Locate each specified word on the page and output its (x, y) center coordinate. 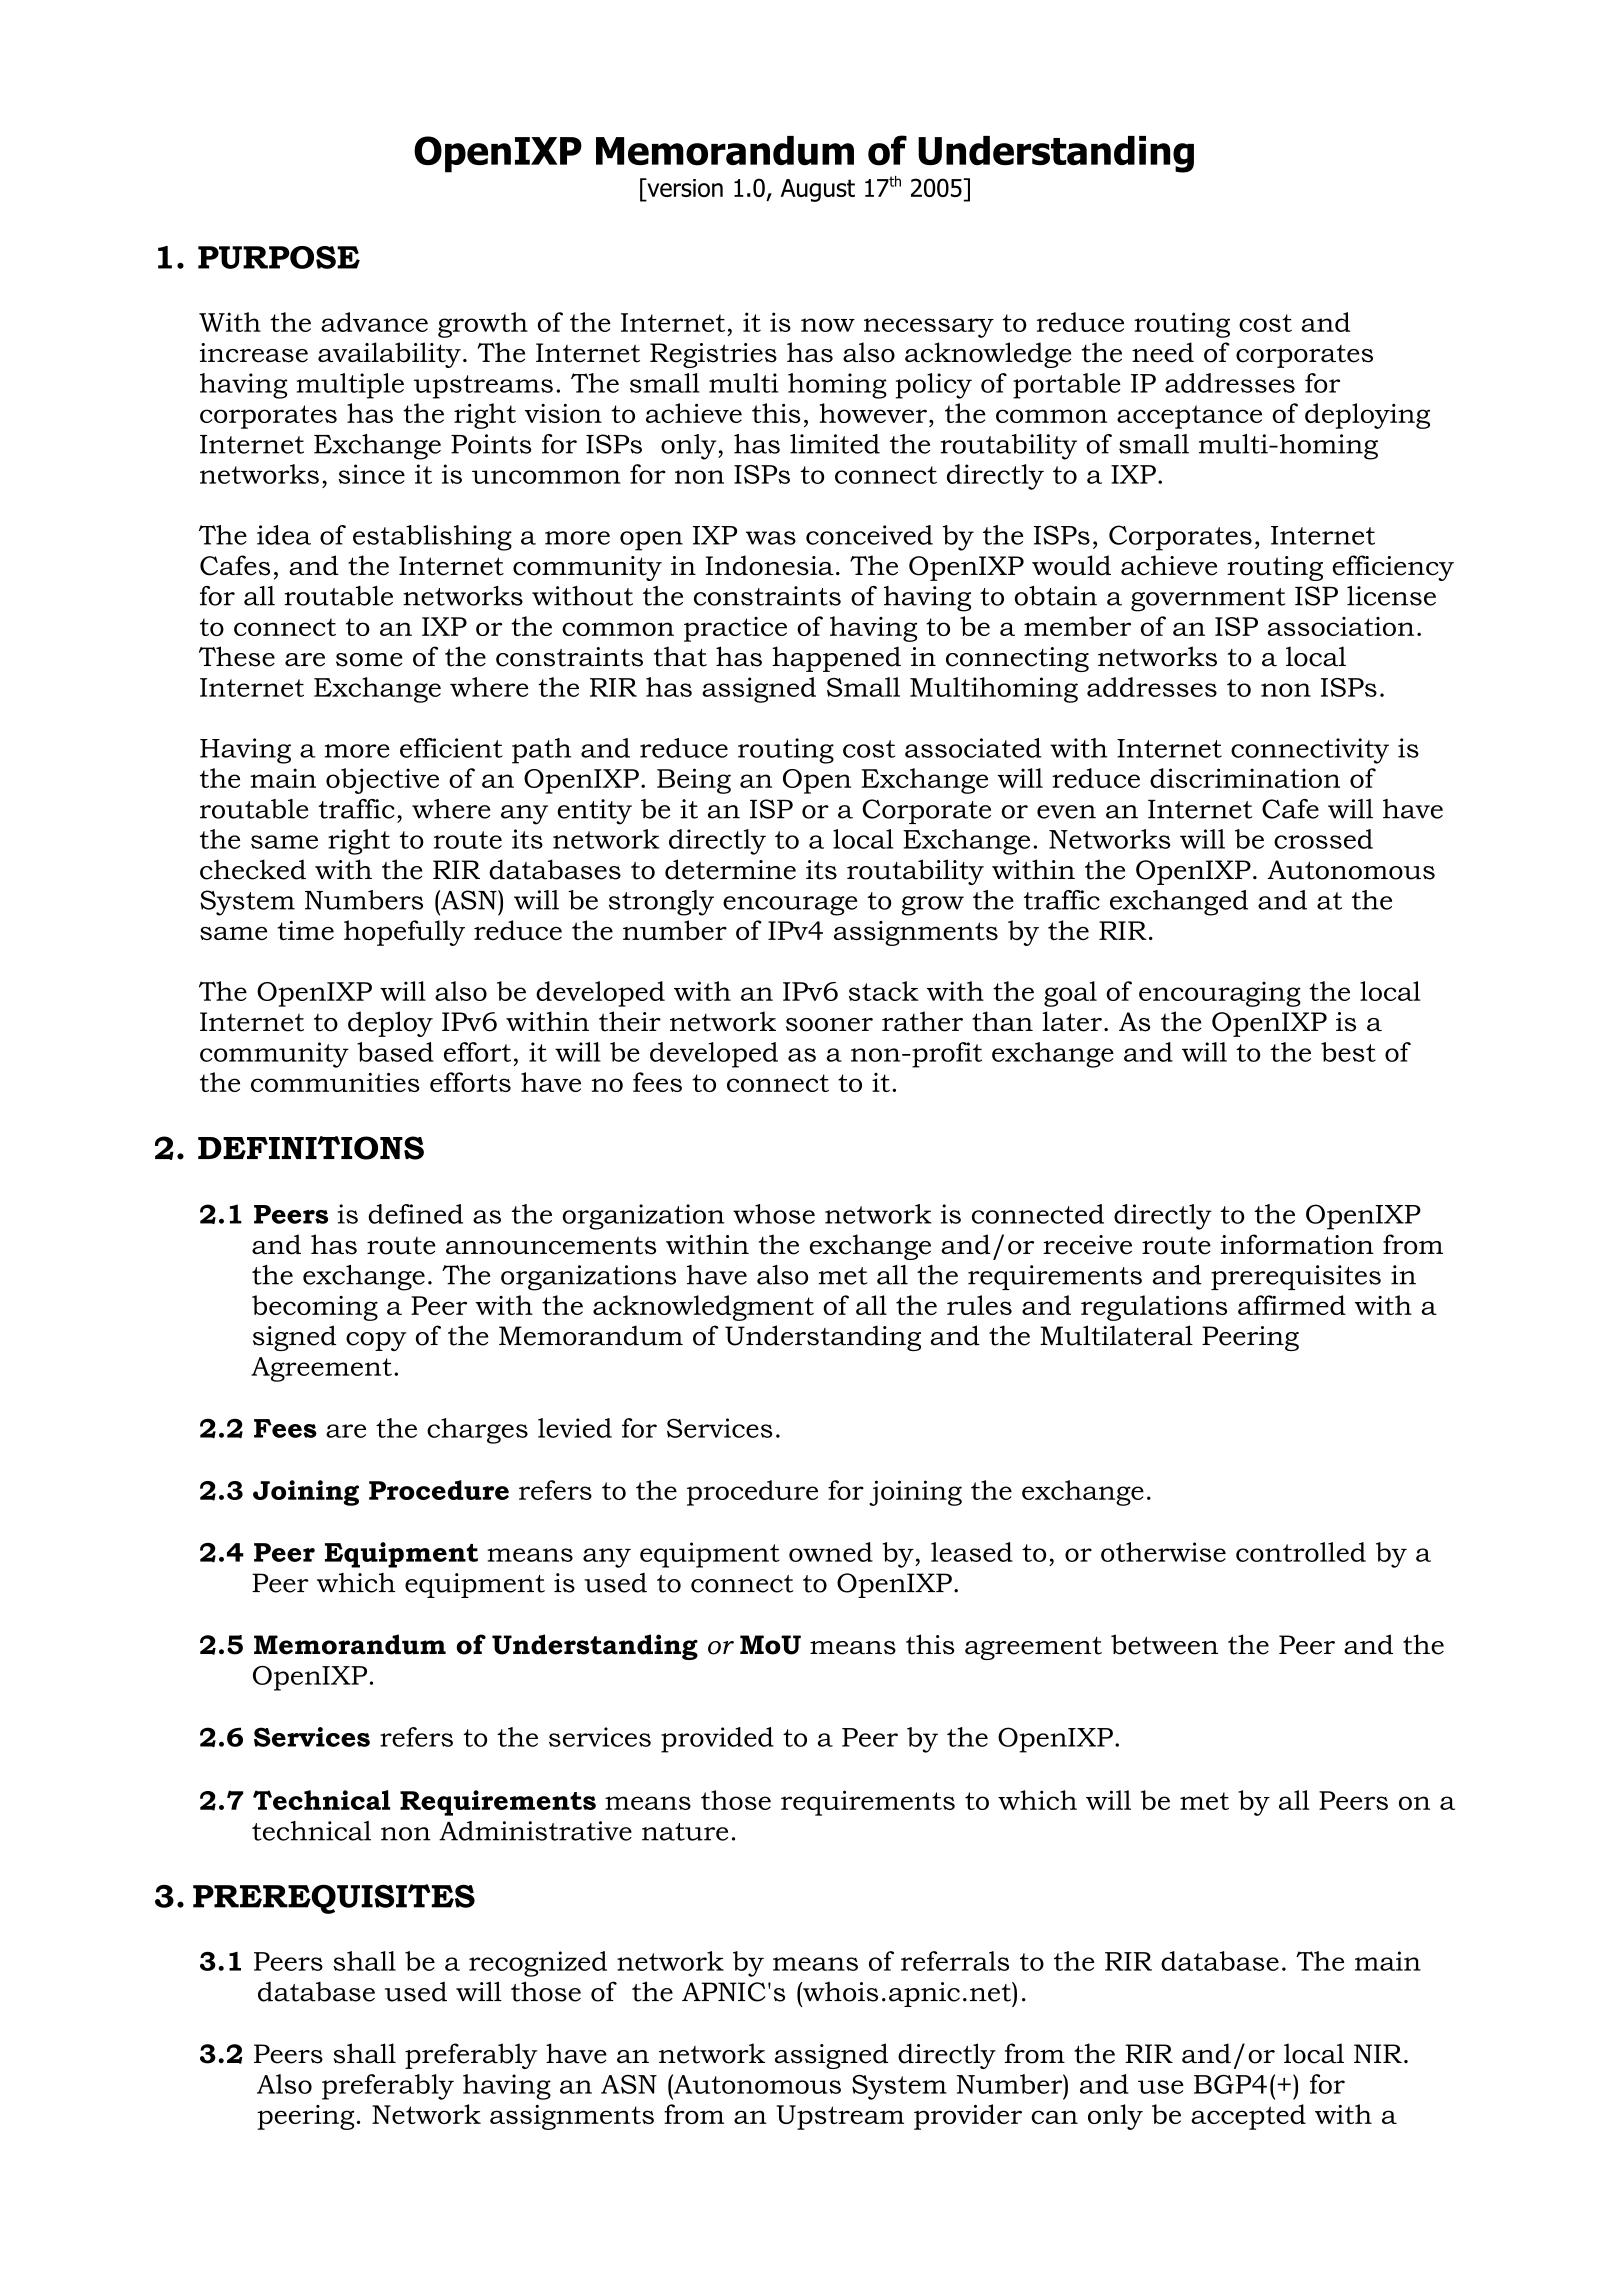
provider (968, 2117)
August (818, 190)
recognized (538, 1964)
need (1163, 352)
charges (477, 1431)
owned (831, 1552)
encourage (790, 906)
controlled (1301, 1552)
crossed (1323, 839)
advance (374, 322)
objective (382, 781)
